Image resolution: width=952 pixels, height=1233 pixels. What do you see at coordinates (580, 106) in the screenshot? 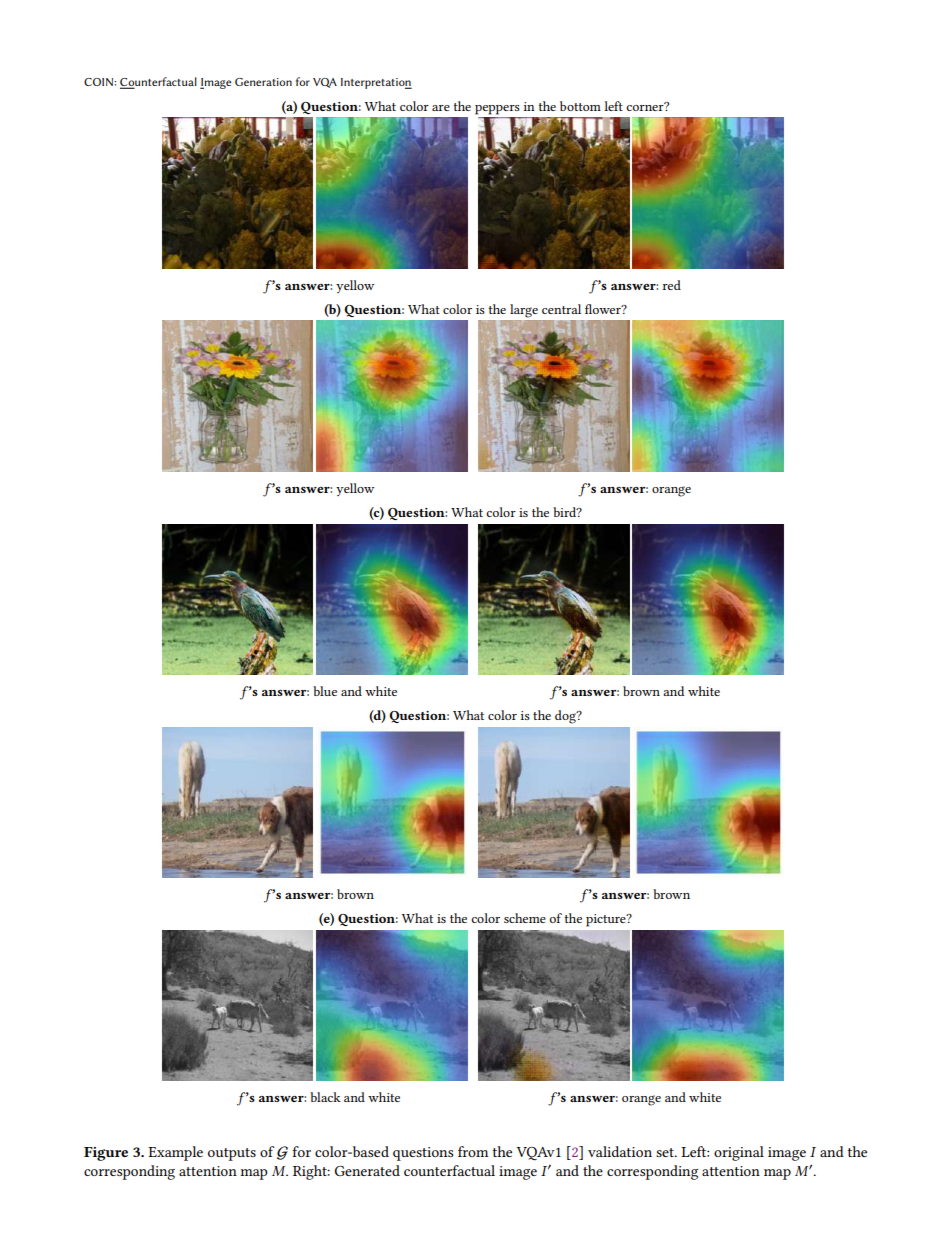
I see `bottom` at bounding box center [580, 106].
